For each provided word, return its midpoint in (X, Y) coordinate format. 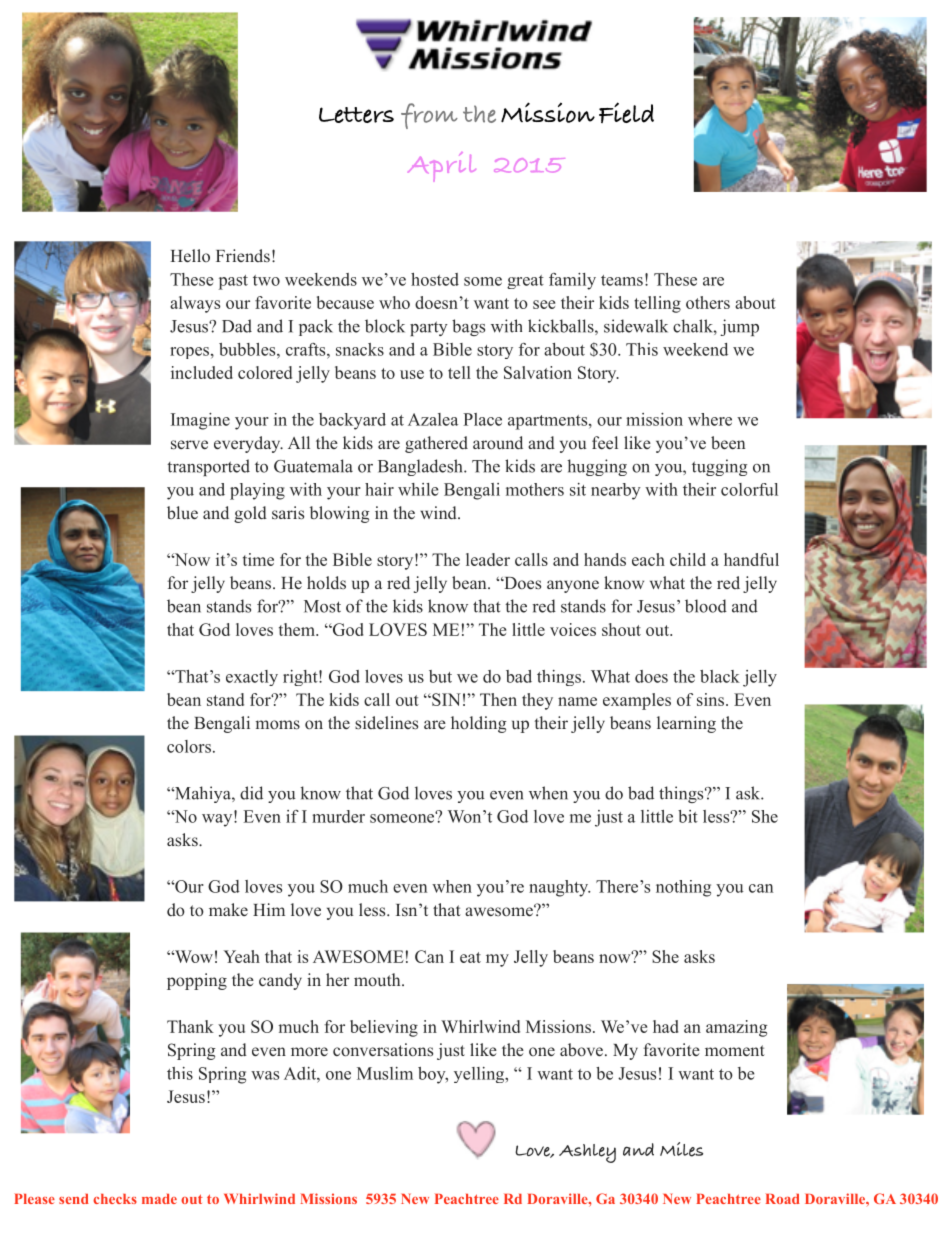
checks (115, 1199)
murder (338, 816)
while (418, 489)
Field (626, 112)
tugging (719, 467)
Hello (190, 255)
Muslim (385, 1073)
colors (189, 746)
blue (182, 512)
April (442, 166)
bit (688, 816)
